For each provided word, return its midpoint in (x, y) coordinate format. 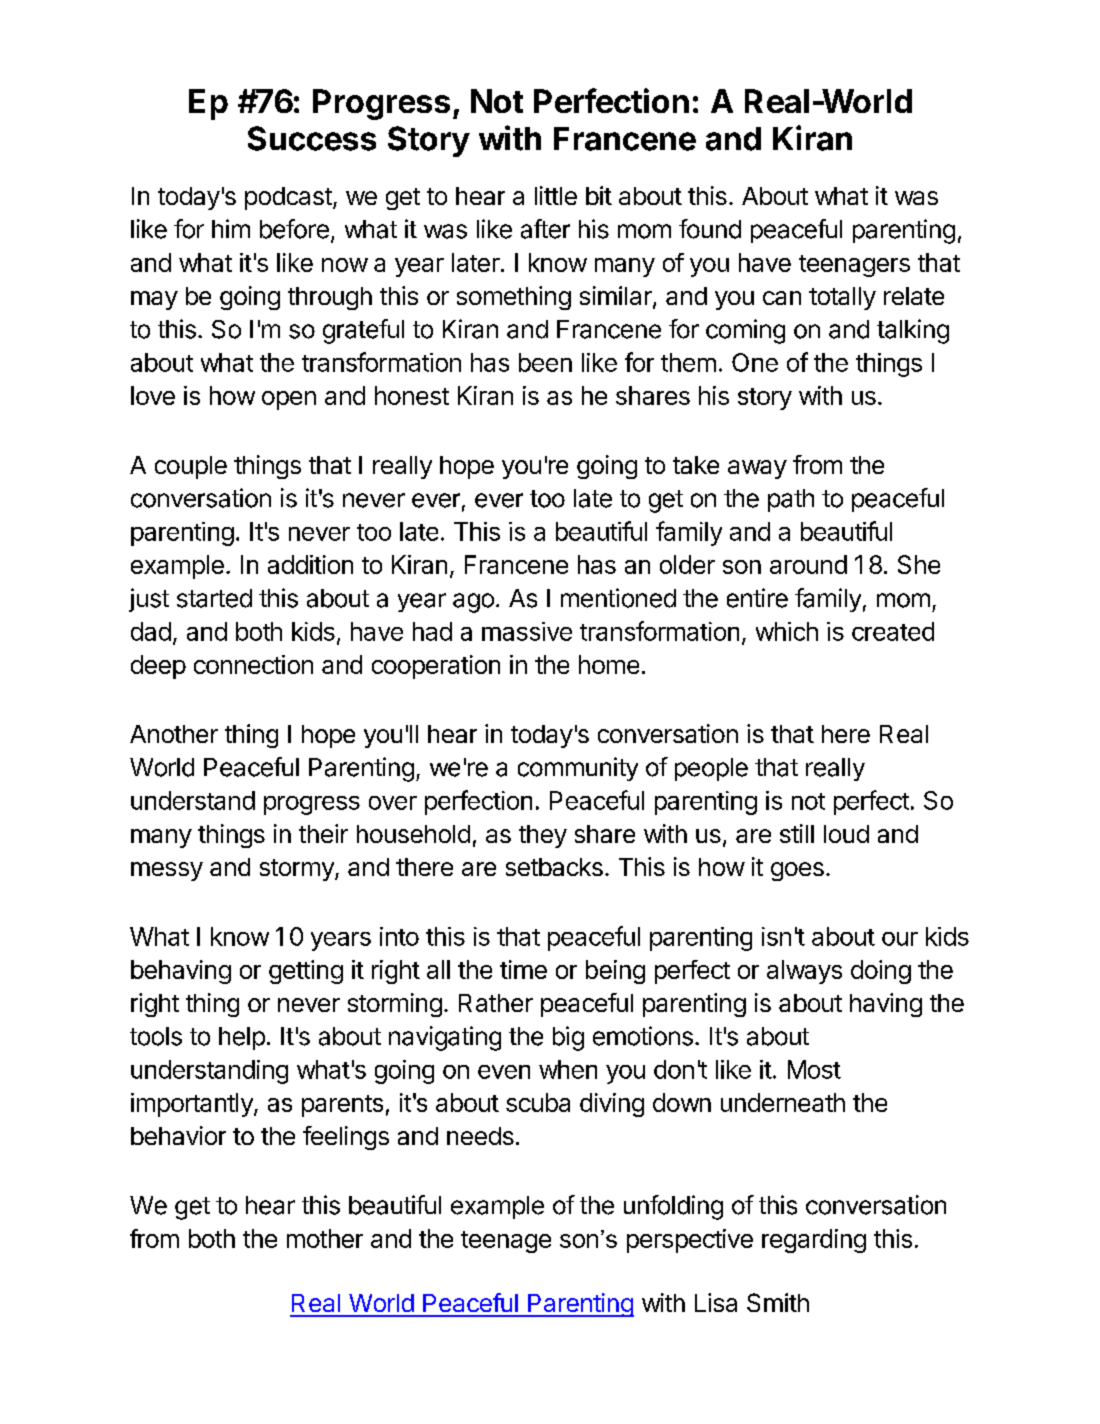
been (545, 362)
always (804, 972)
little (556, 195)
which (787, 631)
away (757, 469)
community (578, 769)
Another (174, 734)
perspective (690, 1241)
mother (325, 1238)
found (710, 229)
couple (191, 467)
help (242, 1038)
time (523, 969)
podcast (288, 198)
